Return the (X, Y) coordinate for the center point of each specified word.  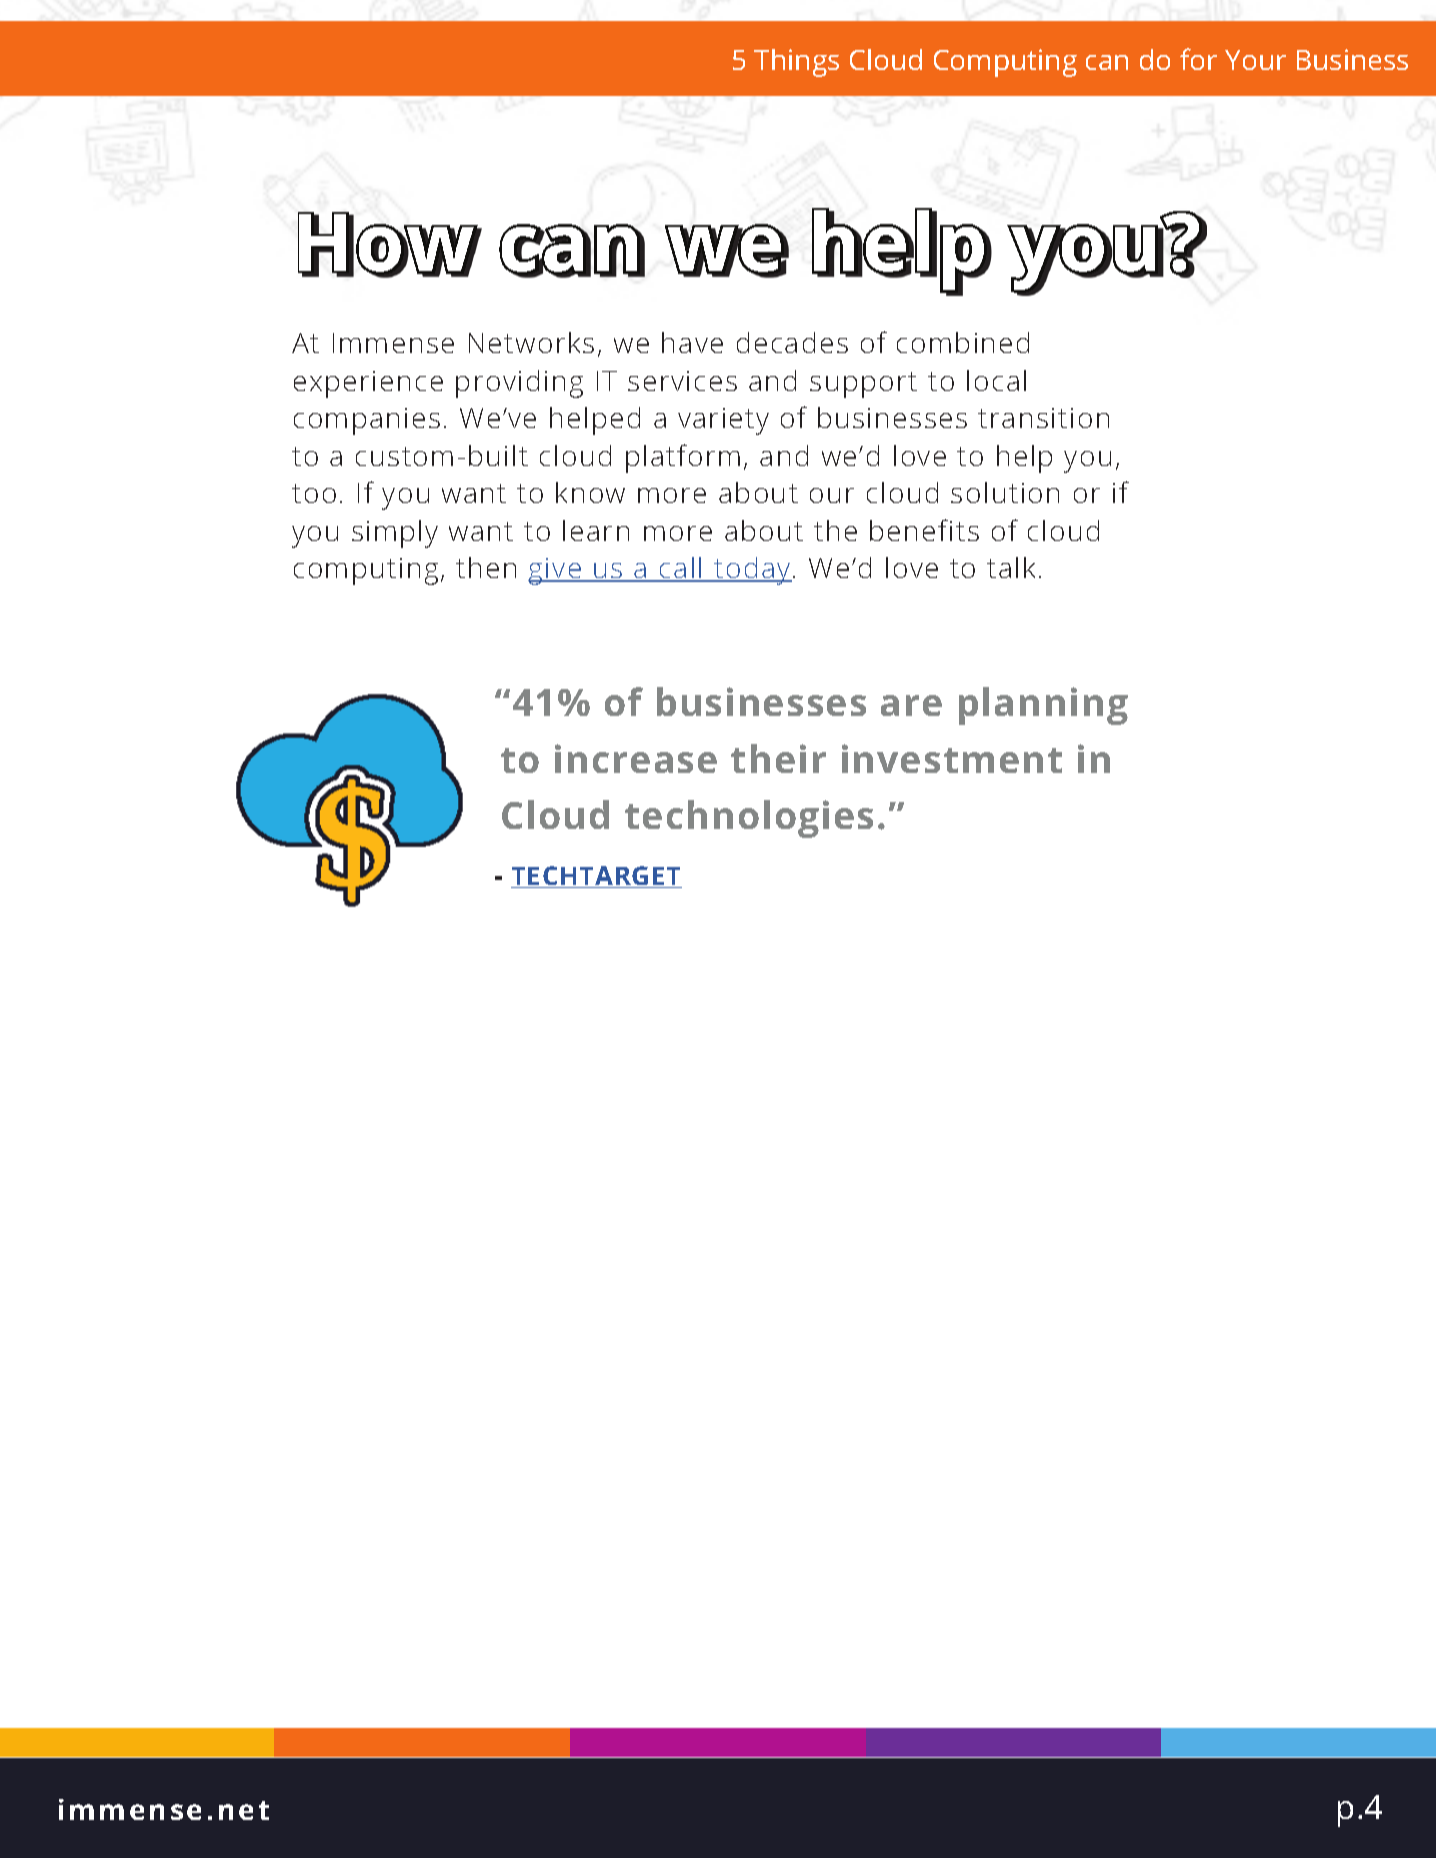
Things (796, 63)
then (486, 567)
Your (1255, 60)
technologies (749, 819)
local (996, 380)
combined (963, 342)
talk (1011, 567)
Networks (531, 342)
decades (792, 342)
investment (952, 758)
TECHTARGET (596, 877)
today (752, 571)
